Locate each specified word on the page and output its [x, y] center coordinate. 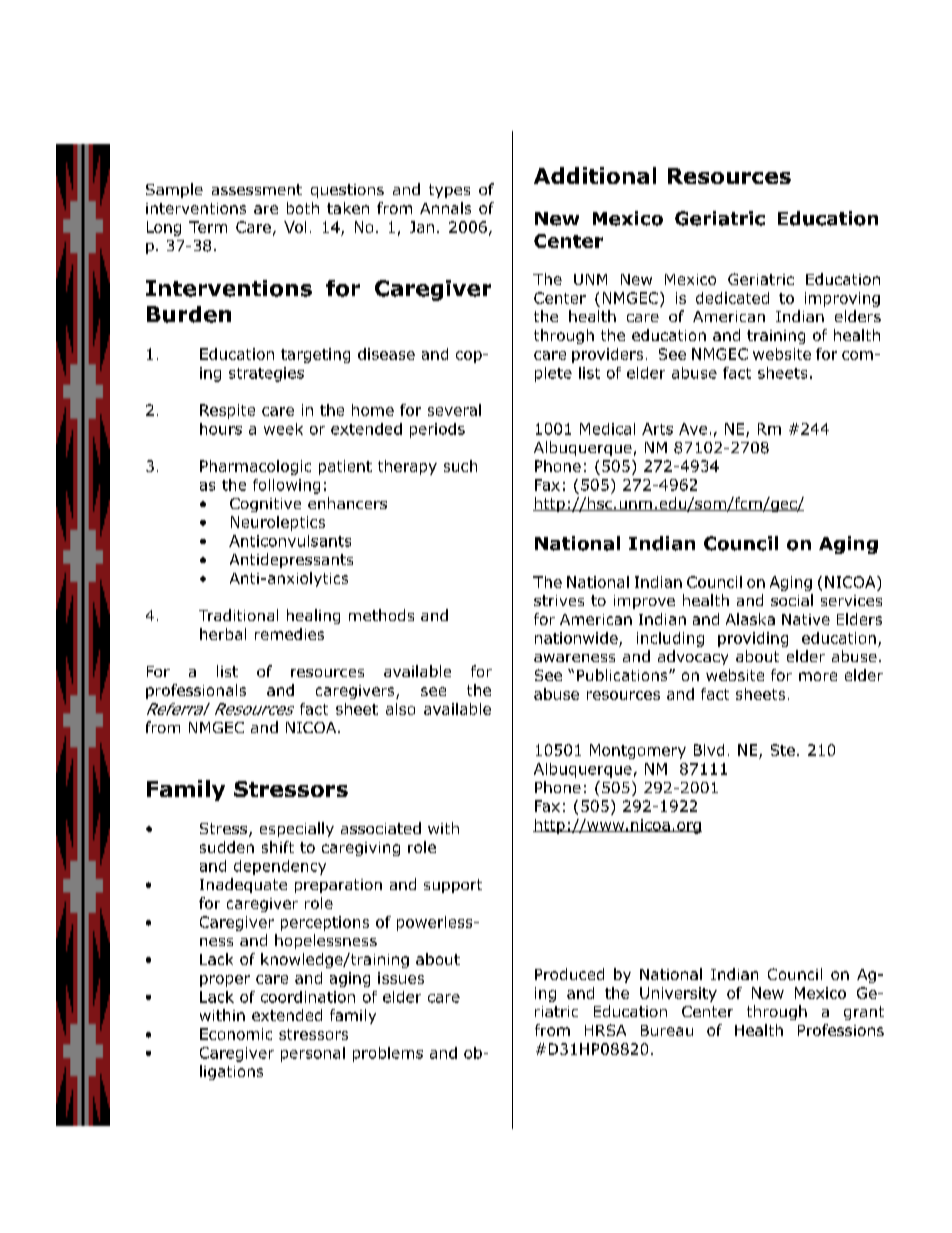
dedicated [732, 298]
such [460, 466]
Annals [445, 208]
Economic [236, 1034]
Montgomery [638, 751]
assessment [257, 189]
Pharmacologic [255, 467]
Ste [783, 750]
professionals [196, 691]
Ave [693, 429]
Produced [569, 974]
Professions [841, 1030]
